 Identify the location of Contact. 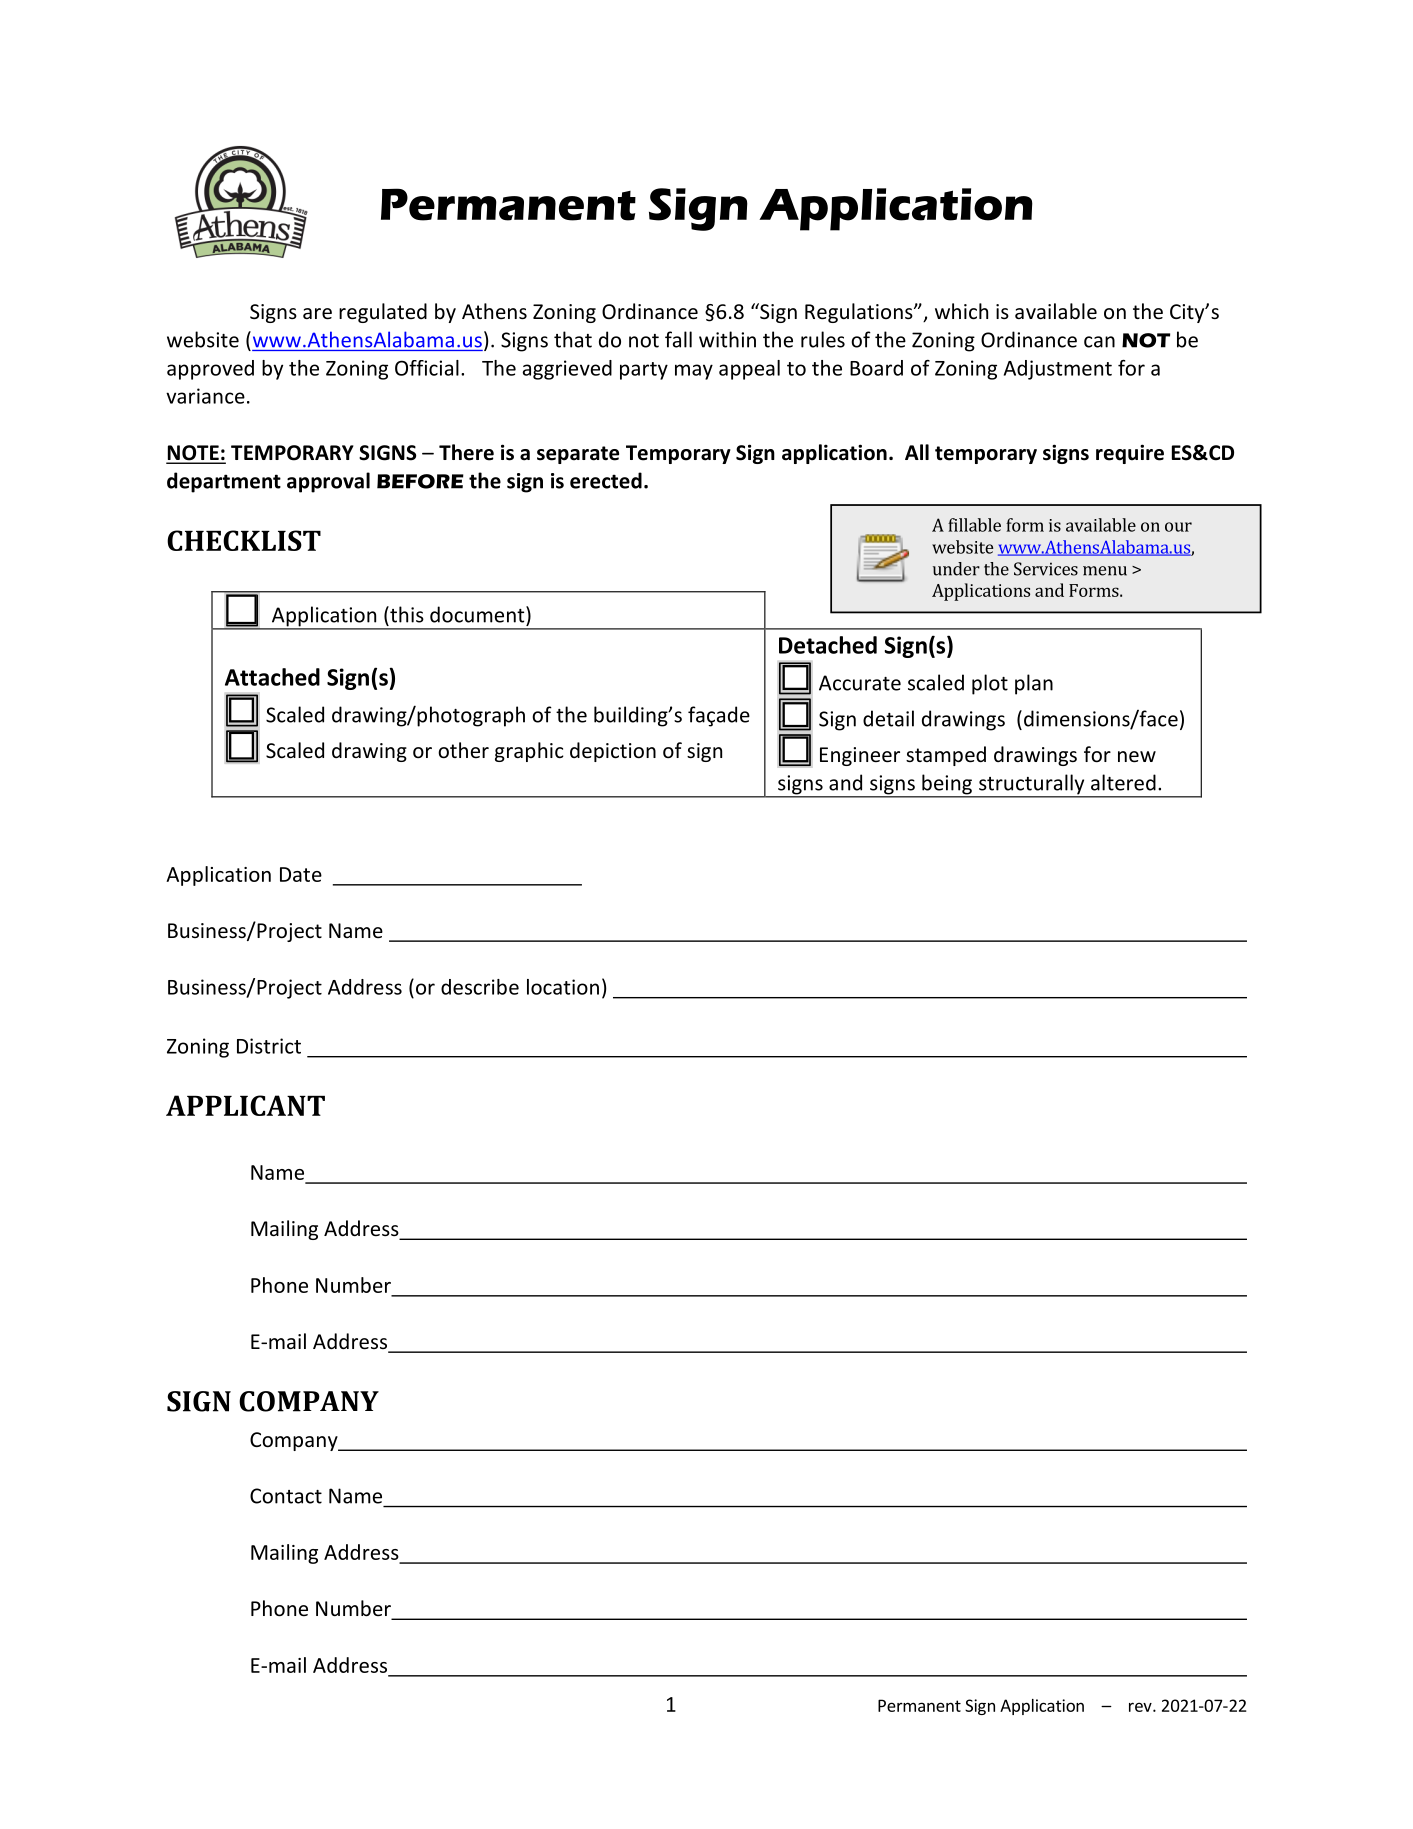
(286, 1496).
